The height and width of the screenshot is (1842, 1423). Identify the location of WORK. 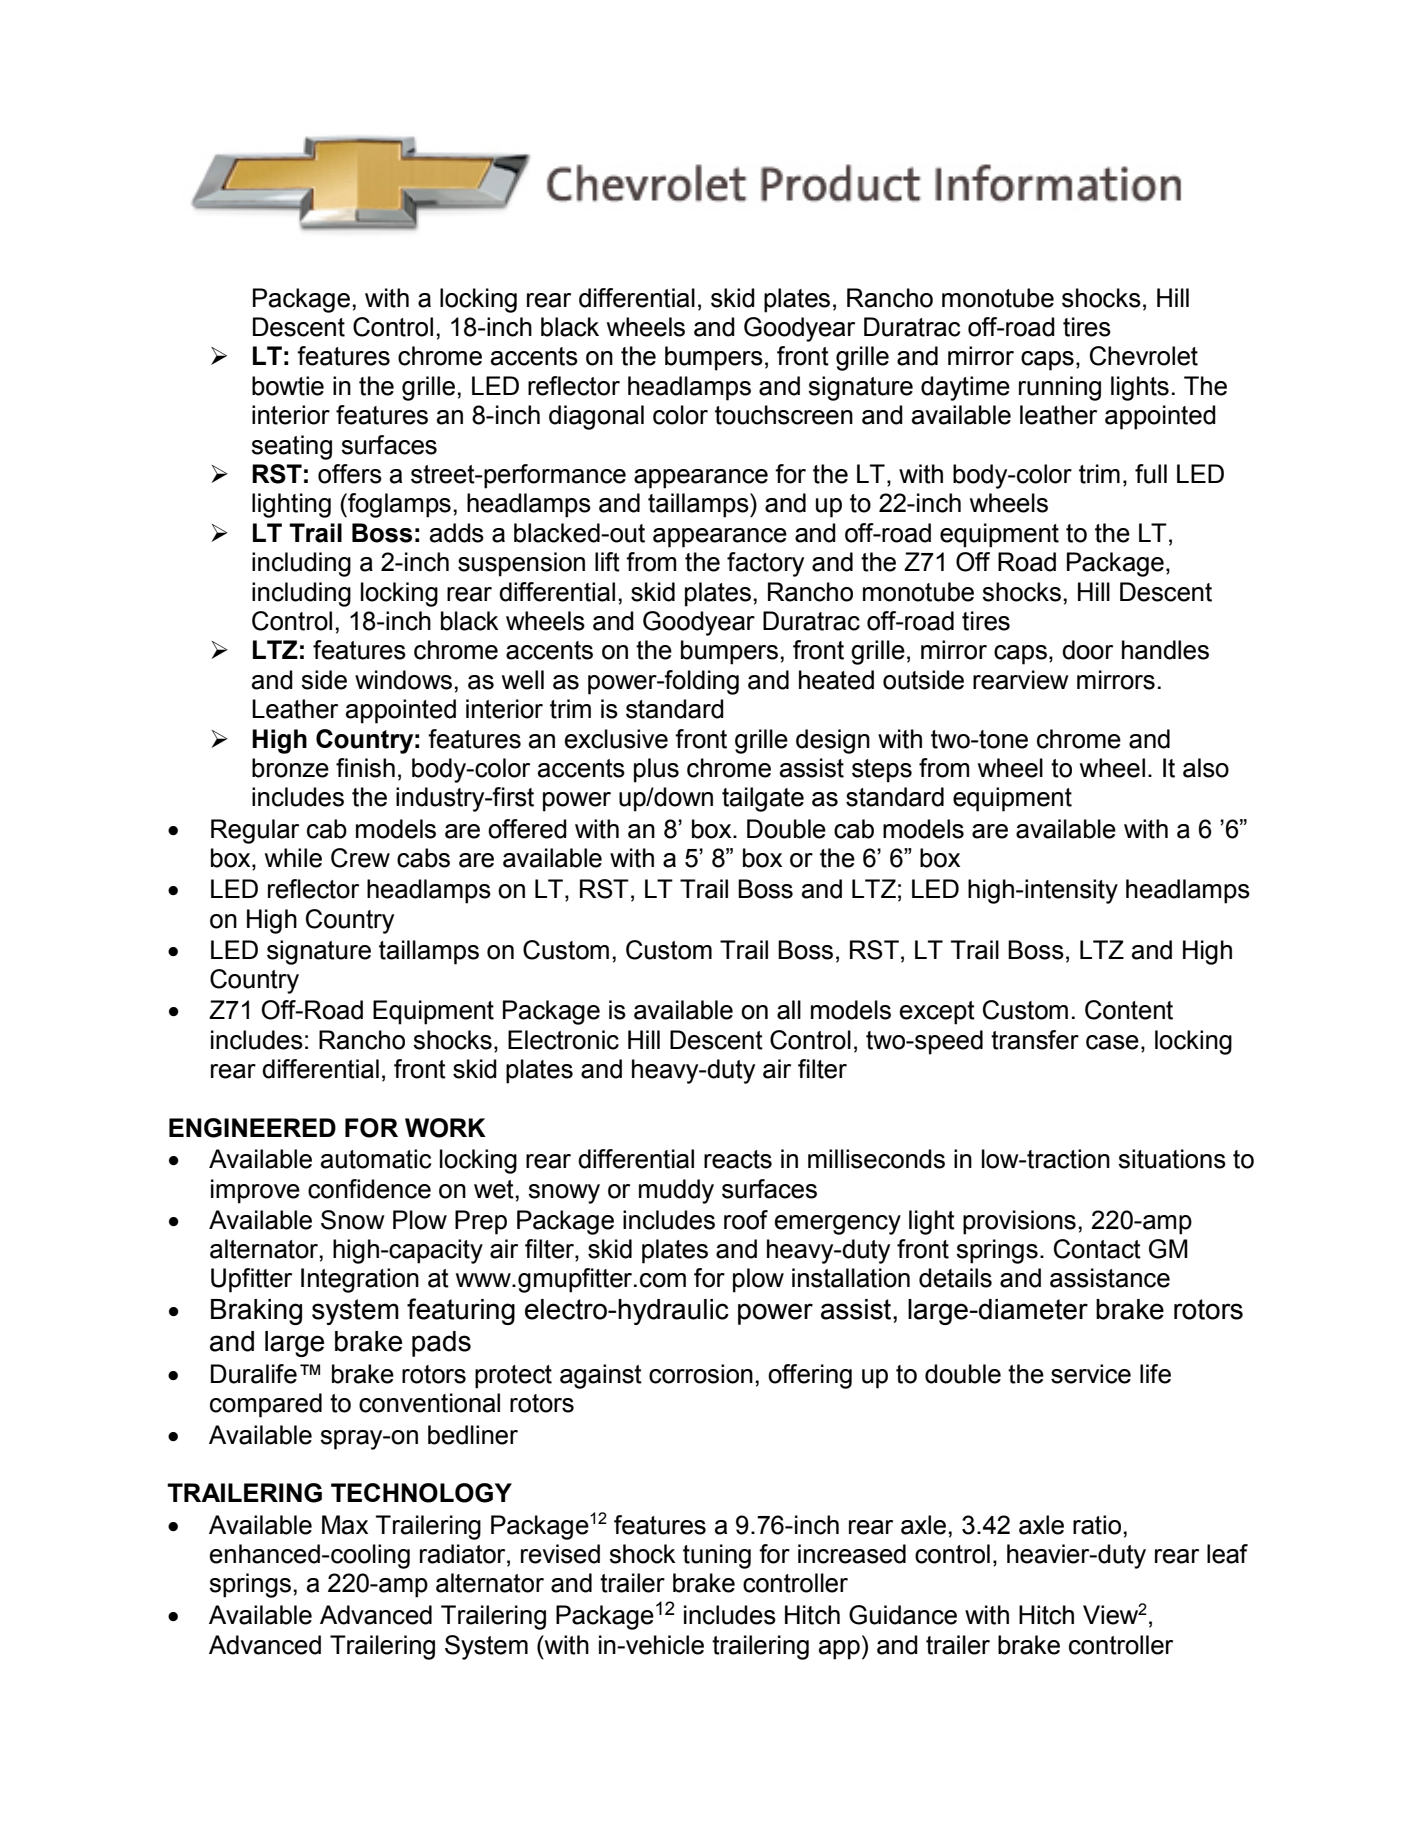
(445, 1128).
